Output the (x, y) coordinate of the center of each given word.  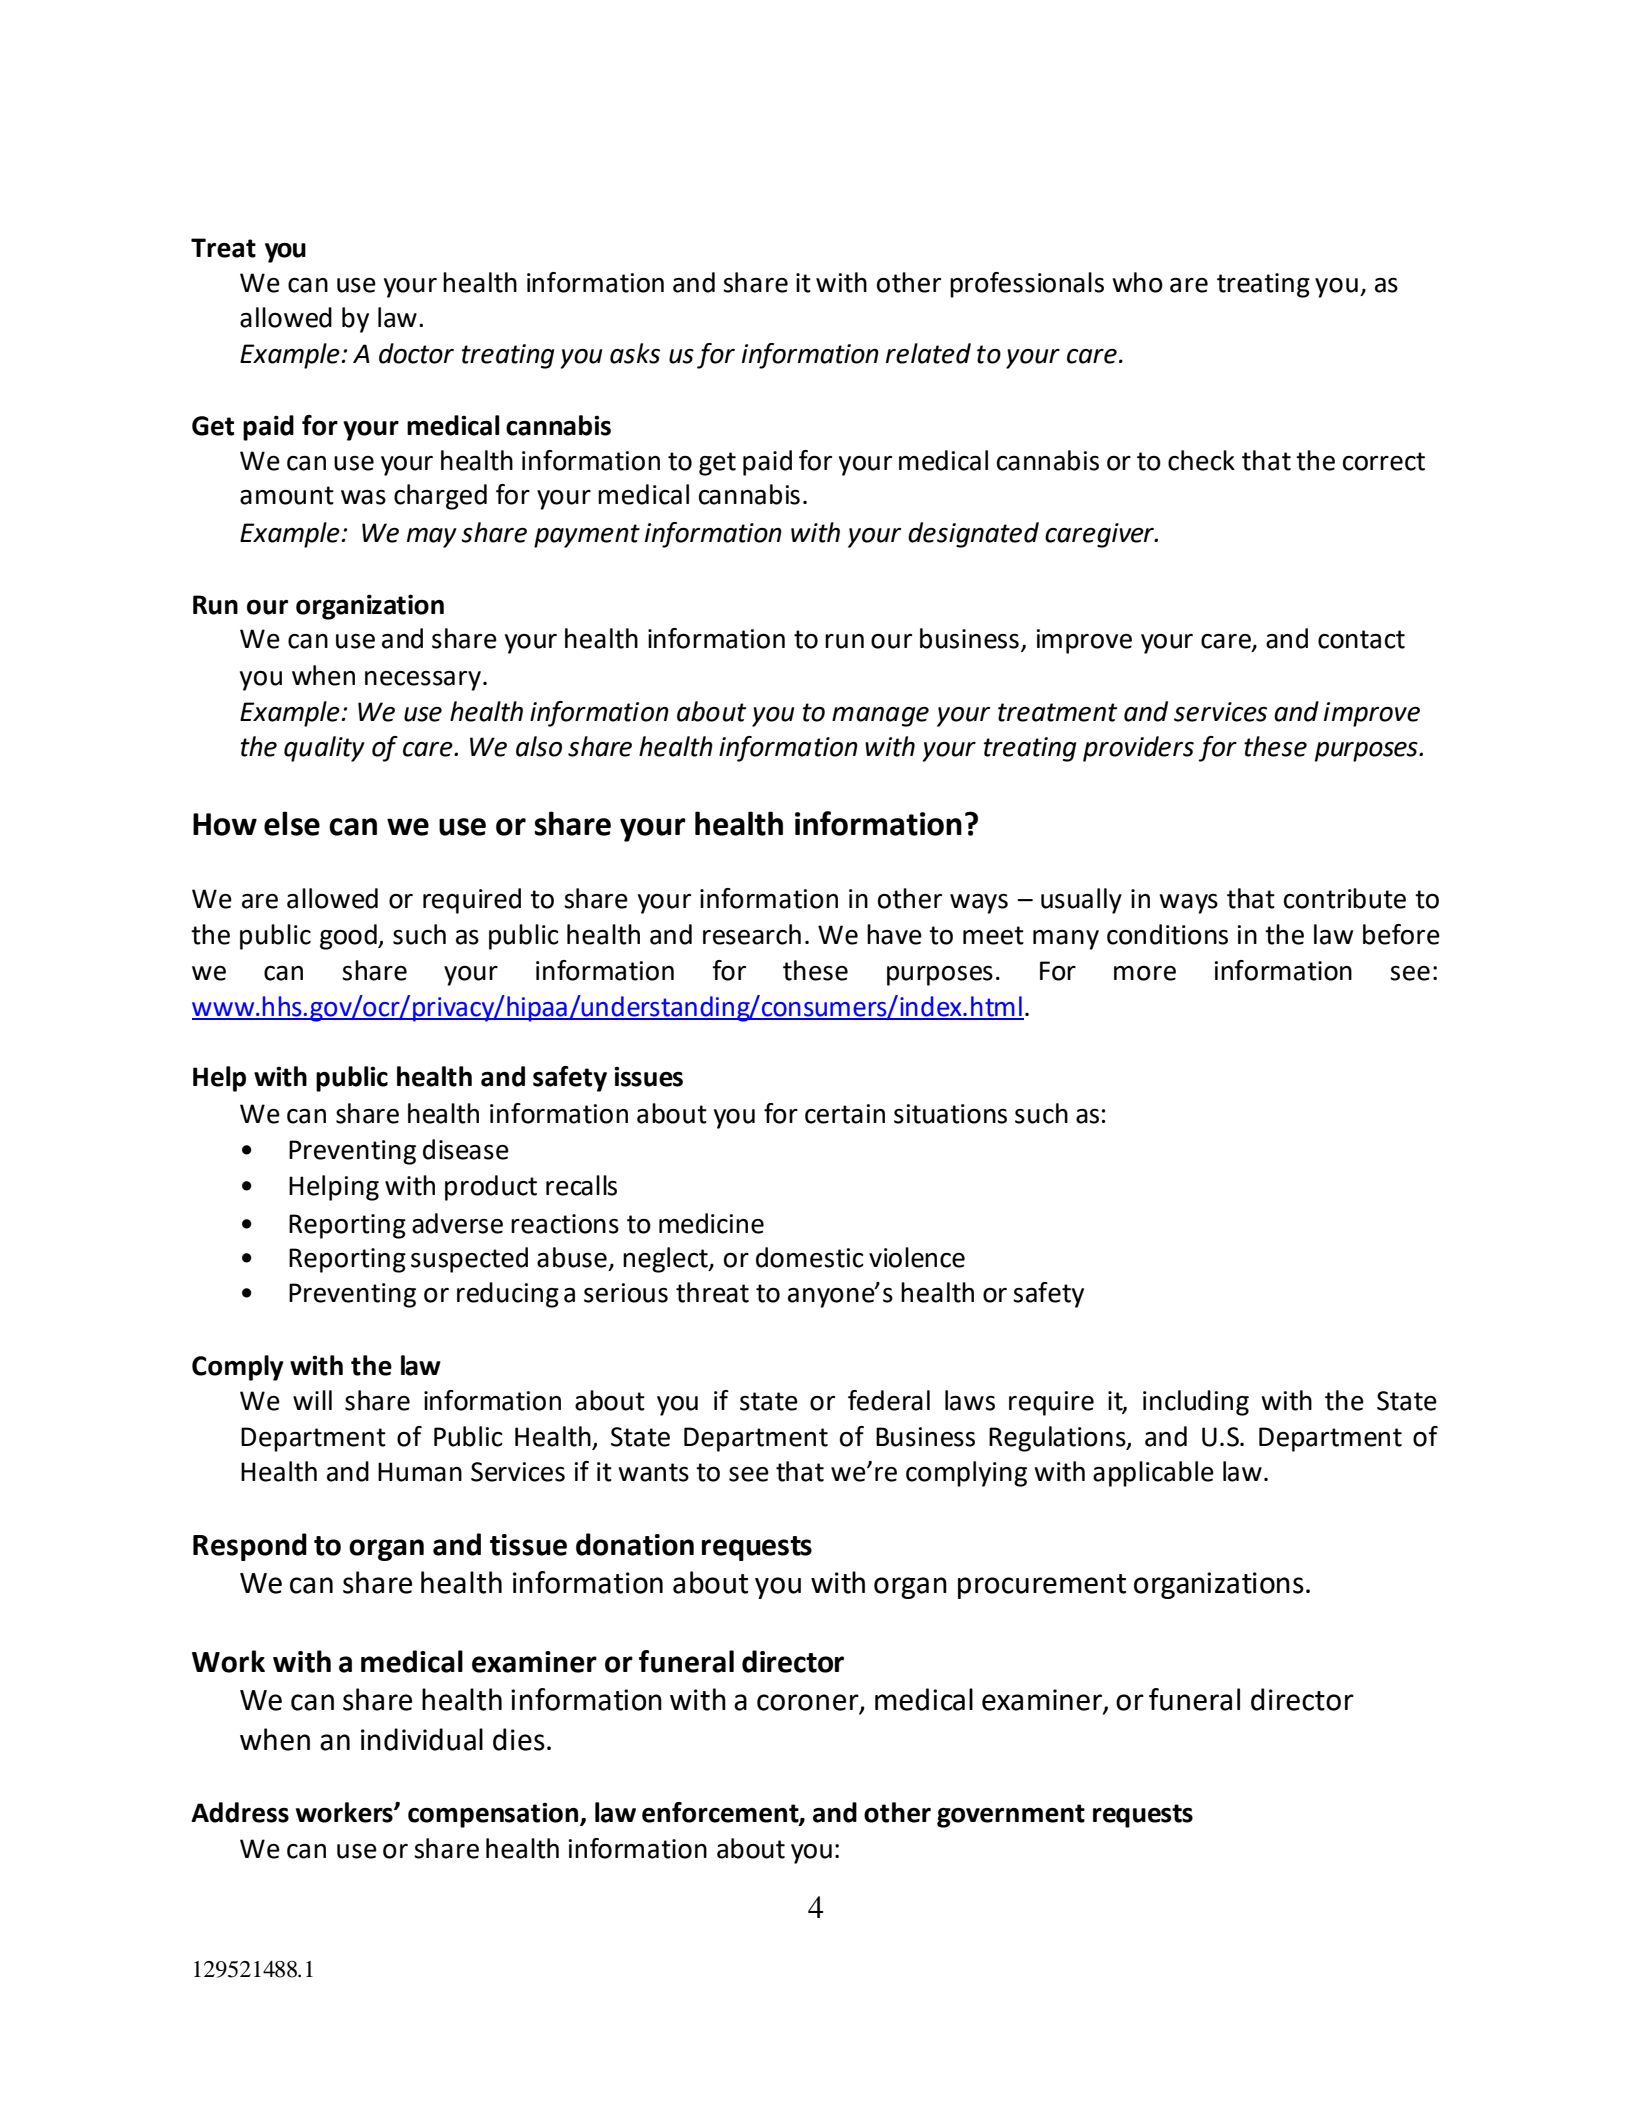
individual (422, 1739)
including (1196, 1403)
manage (880, 717)
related (928, 353)
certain (845, 1114)
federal (889, 1400)
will (312, 1400)
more (1145, 973)
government (1011, 1816)
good (349, 937)
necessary (423, 681)
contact (1361, 639)
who (1137, 282)
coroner (809, 1703)
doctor (416, 353)
